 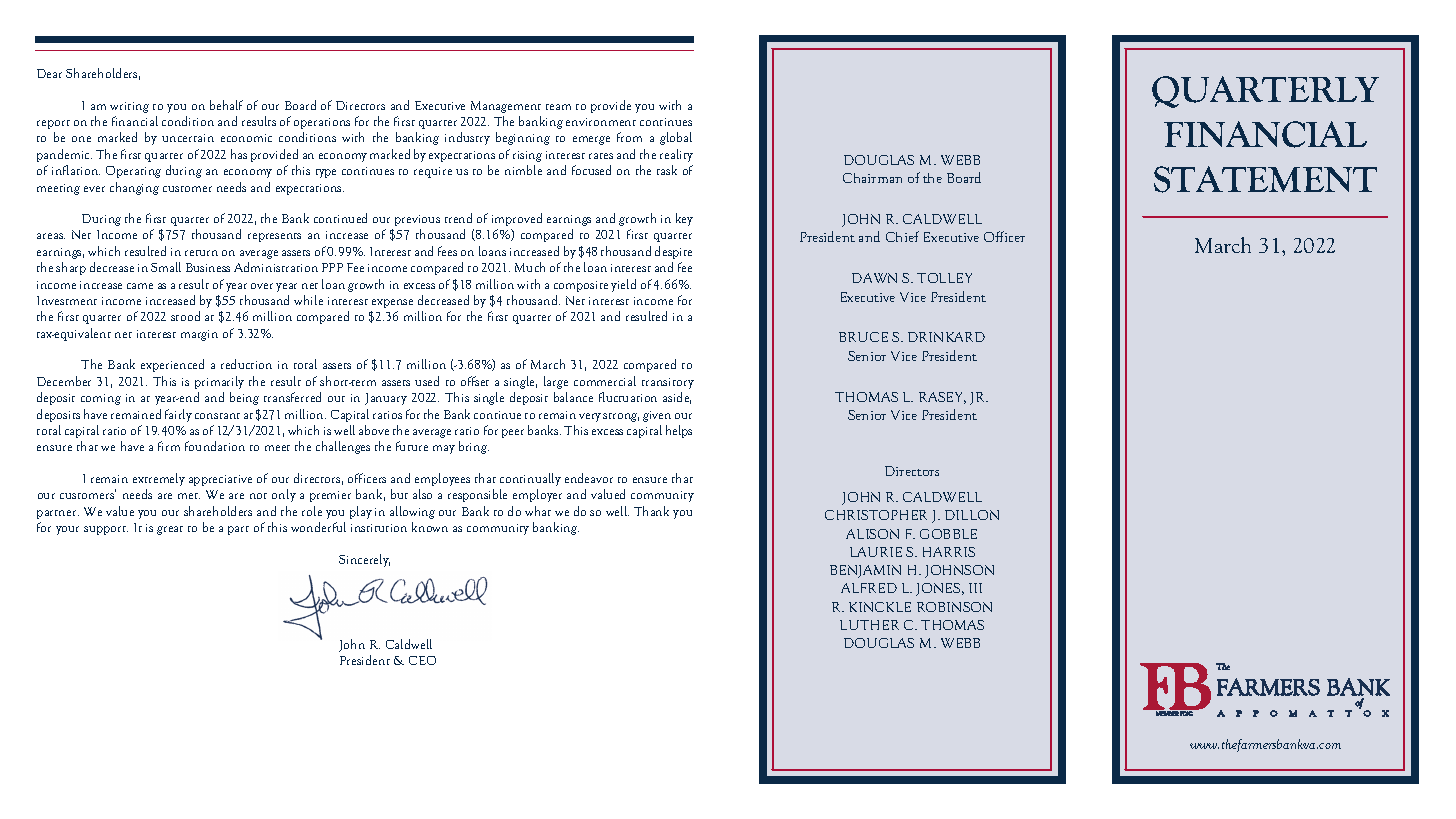 What do you see at coordinates (972, 515) in the screenshot?
I see `DILLON` at bounding box center [972, 515].
